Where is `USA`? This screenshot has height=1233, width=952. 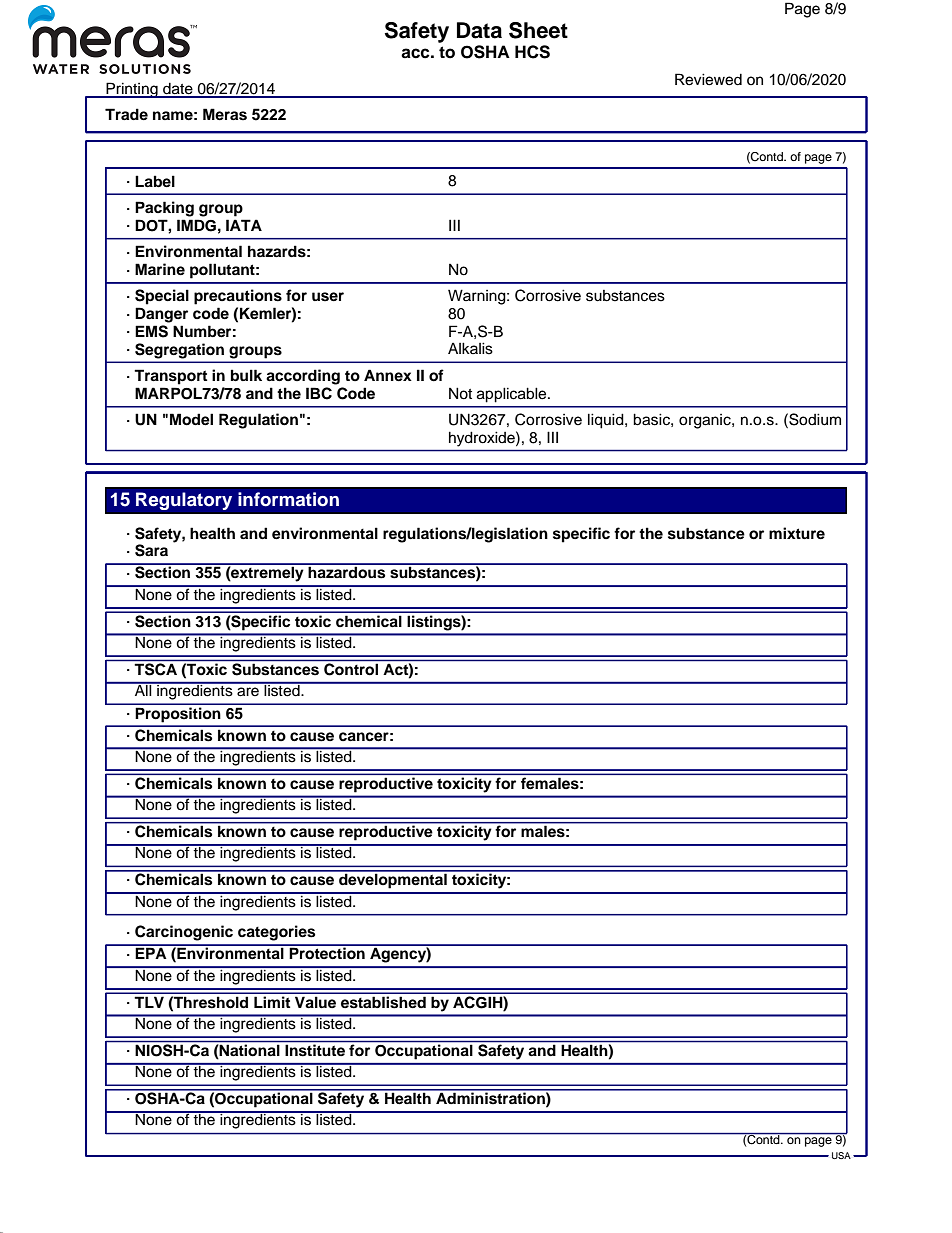
USA is located at coordinates (841, 1155).
